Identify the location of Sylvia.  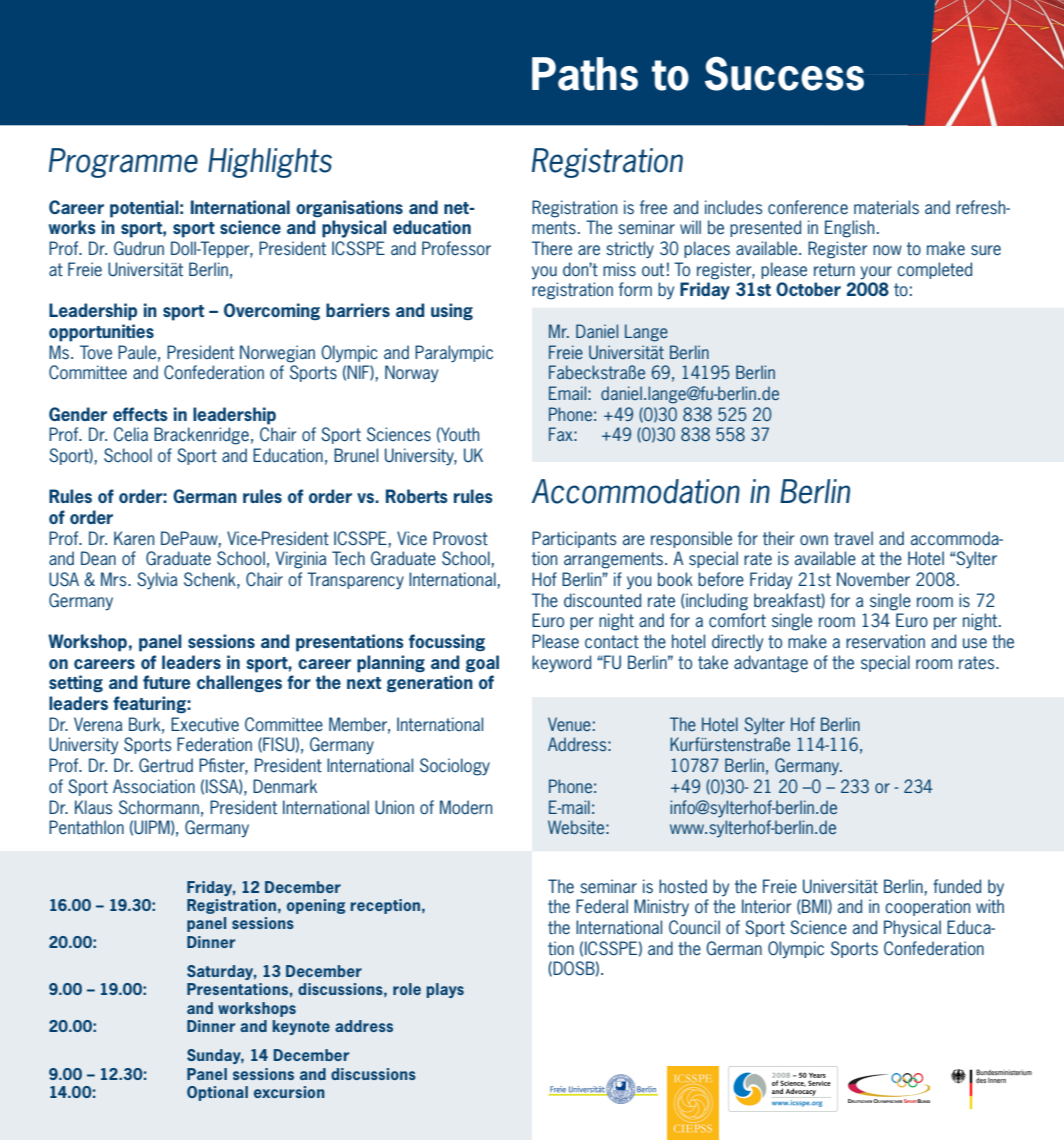
(157, 581).
